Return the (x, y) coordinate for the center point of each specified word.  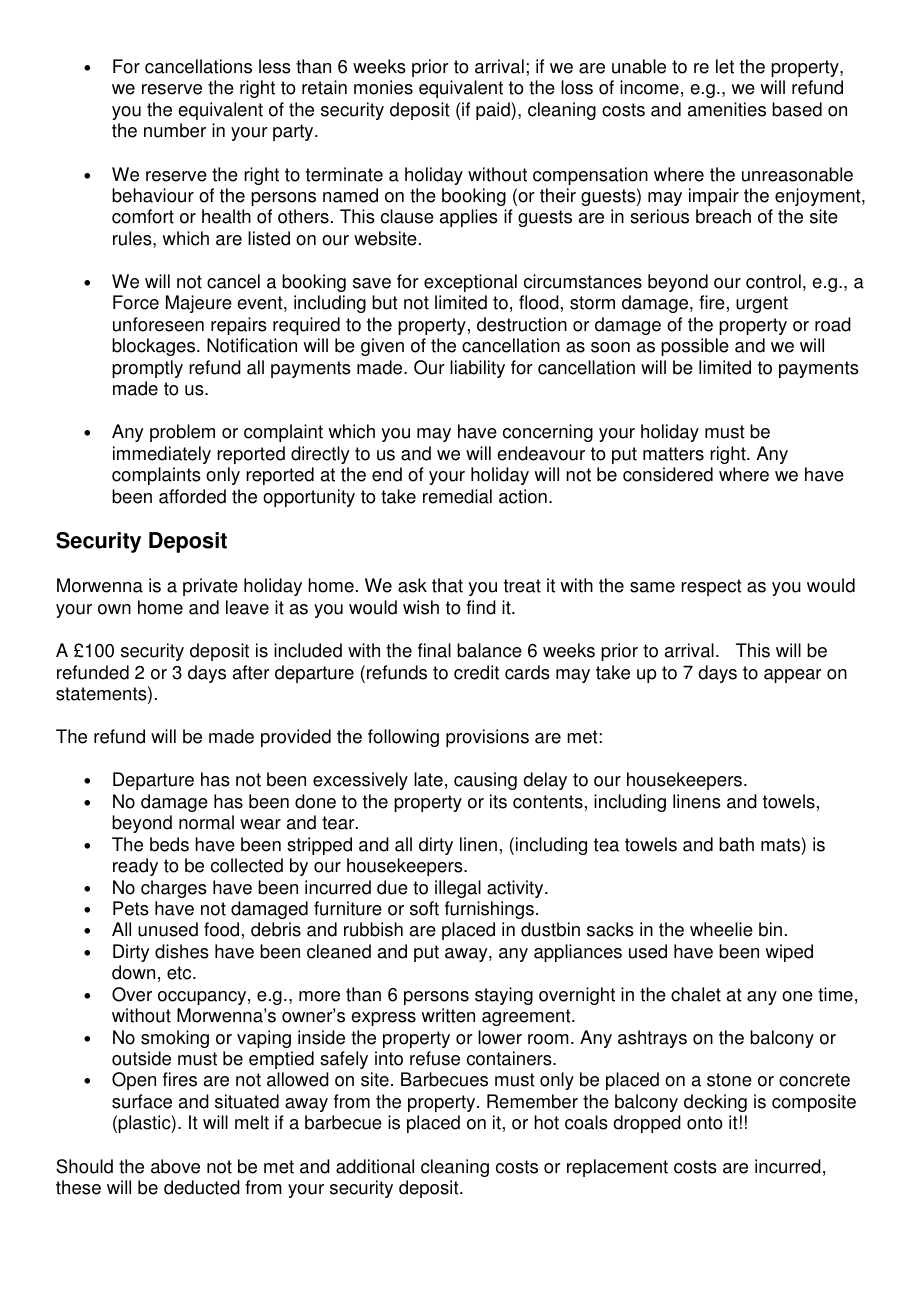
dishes (182, 951)
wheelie (721, 929)
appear (793, 676)
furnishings (489, 910)
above (175, 1166)
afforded (192, 496)
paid (494, 111)
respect (711, 587)
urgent (762, 304)
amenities (727, 109)
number (175, 130)
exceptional (470, 283)
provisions (487, 738)
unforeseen (158, 324)
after (251, 672)
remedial (457, 496)
